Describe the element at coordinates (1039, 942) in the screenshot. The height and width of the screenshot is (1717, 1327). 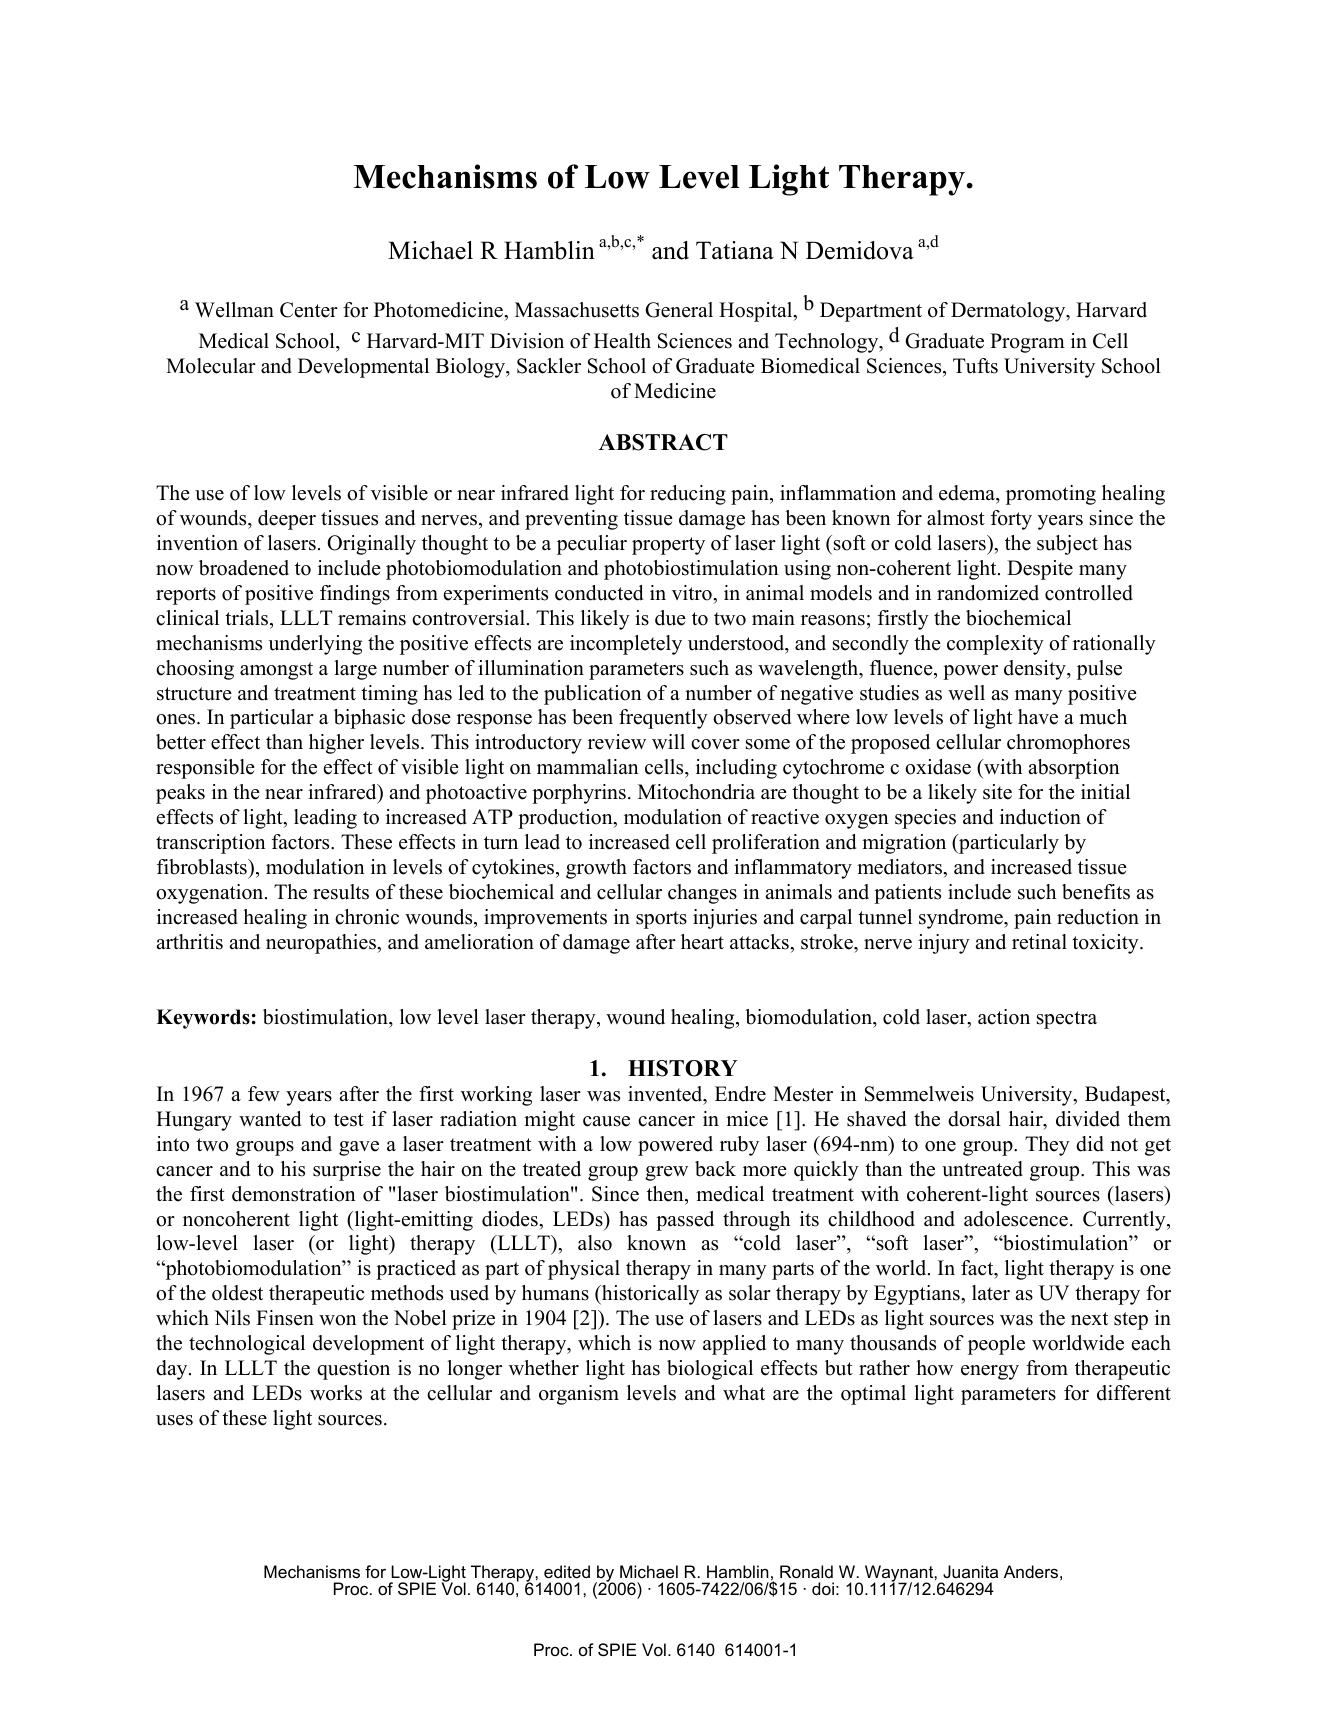
I see `retinal` at that location.
